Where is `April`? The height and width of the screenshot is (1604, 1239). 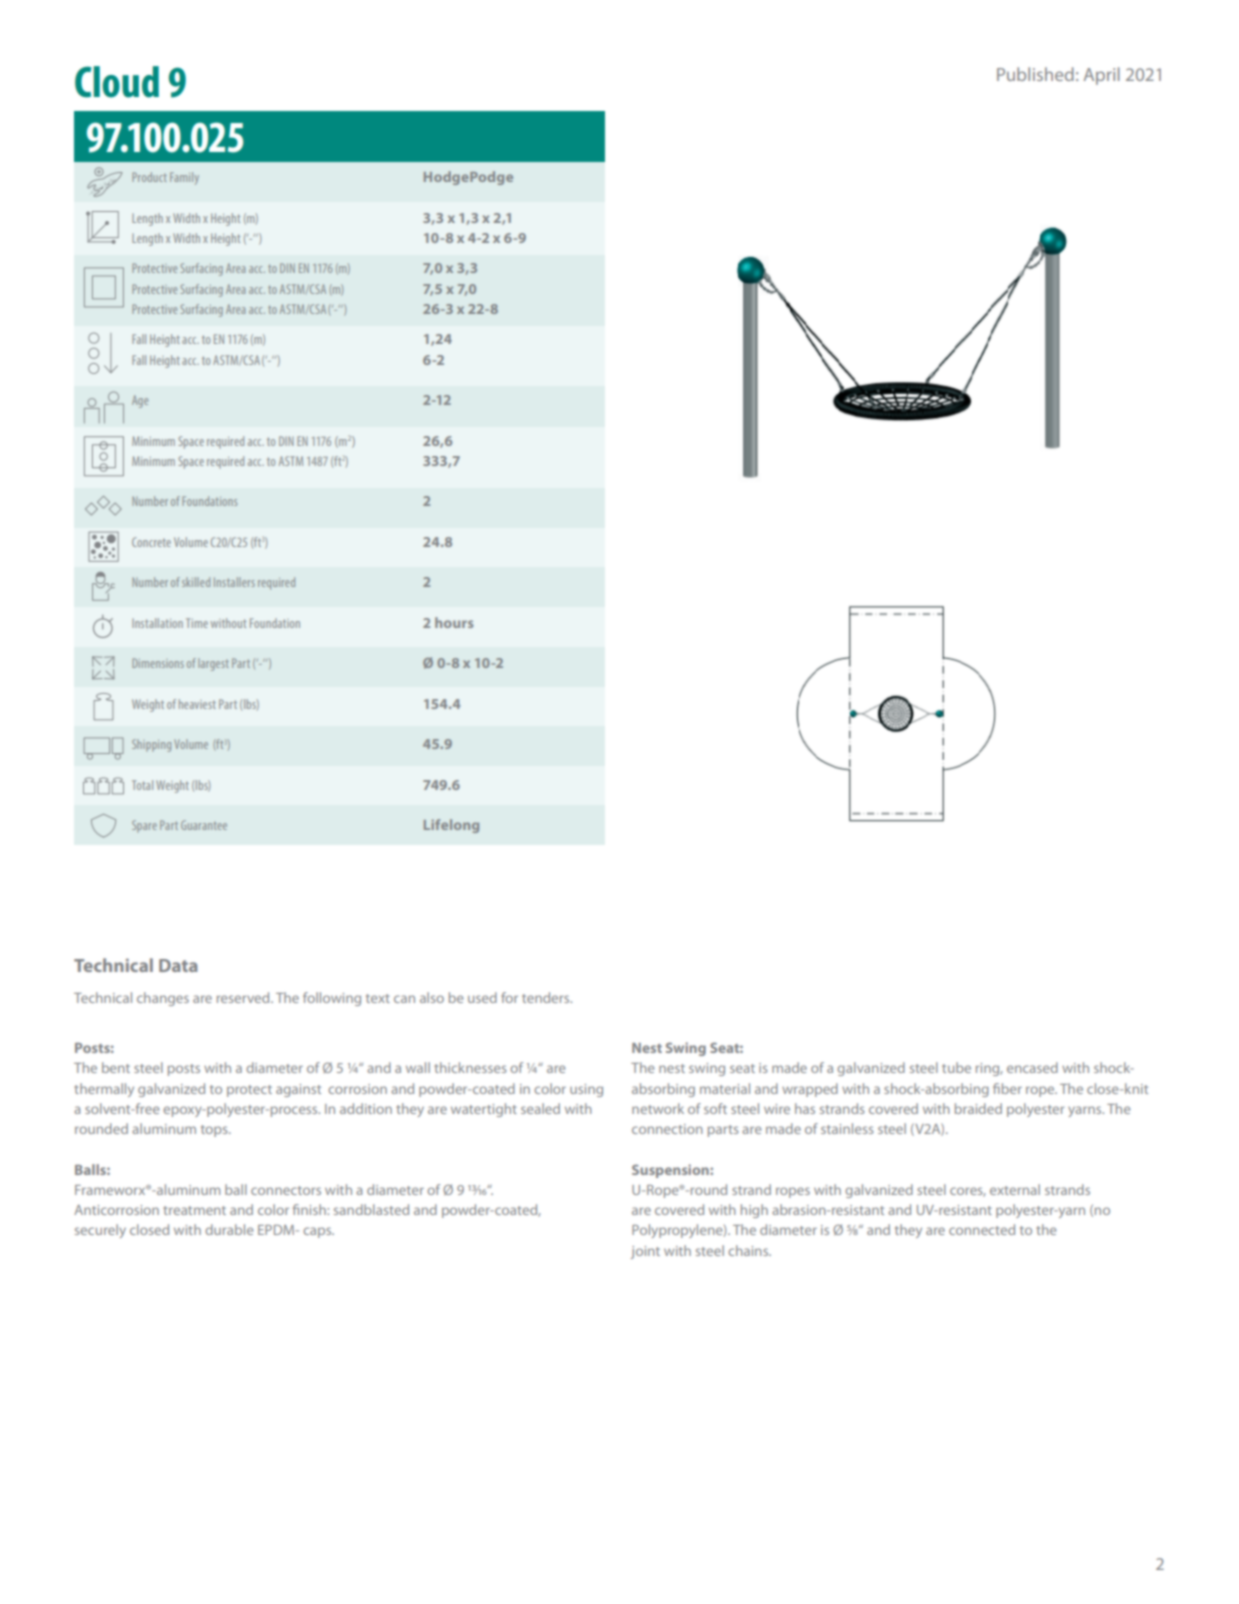
April is located at coordinates (1101, 76).
